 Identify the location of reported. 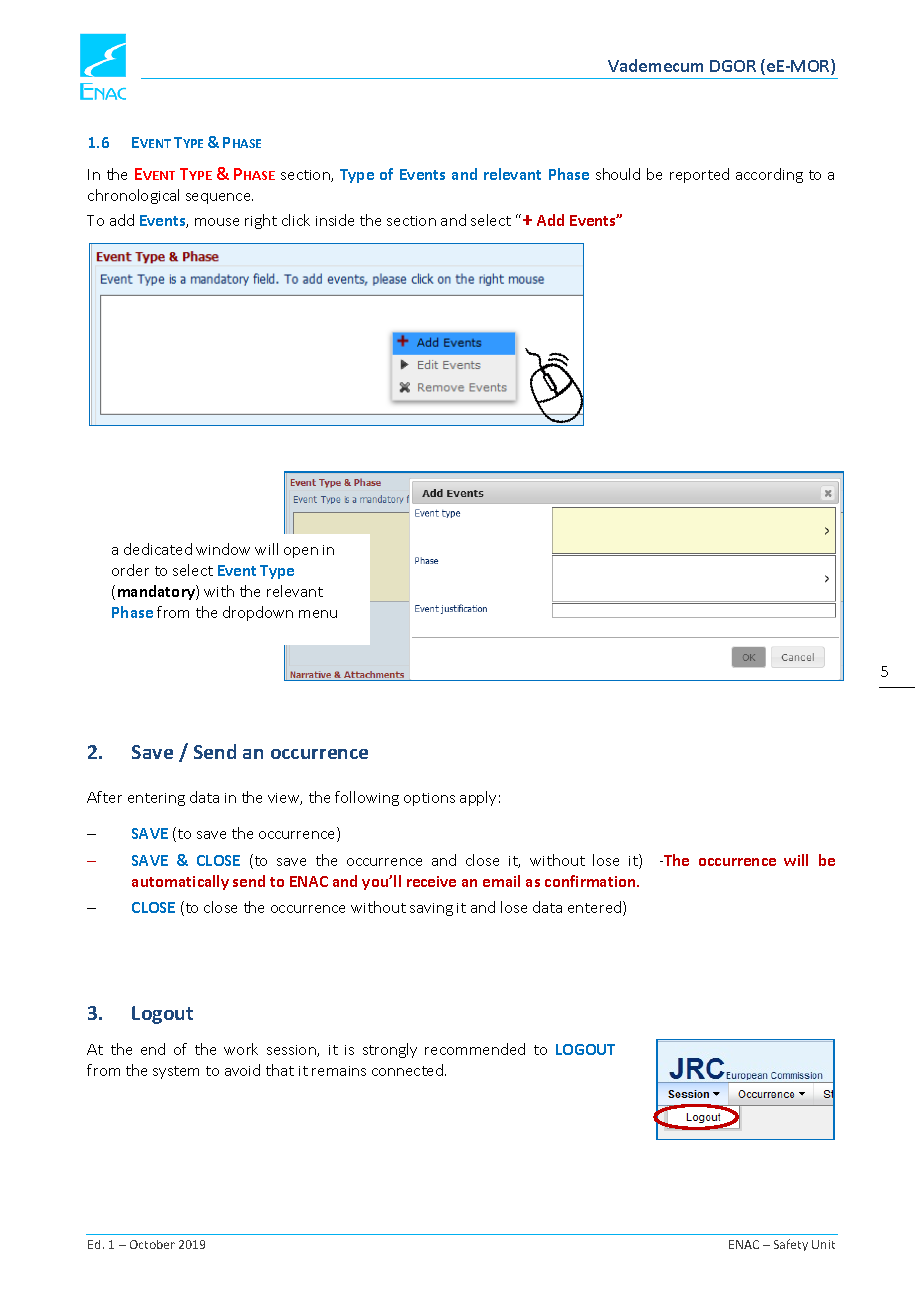
(699, 175).
